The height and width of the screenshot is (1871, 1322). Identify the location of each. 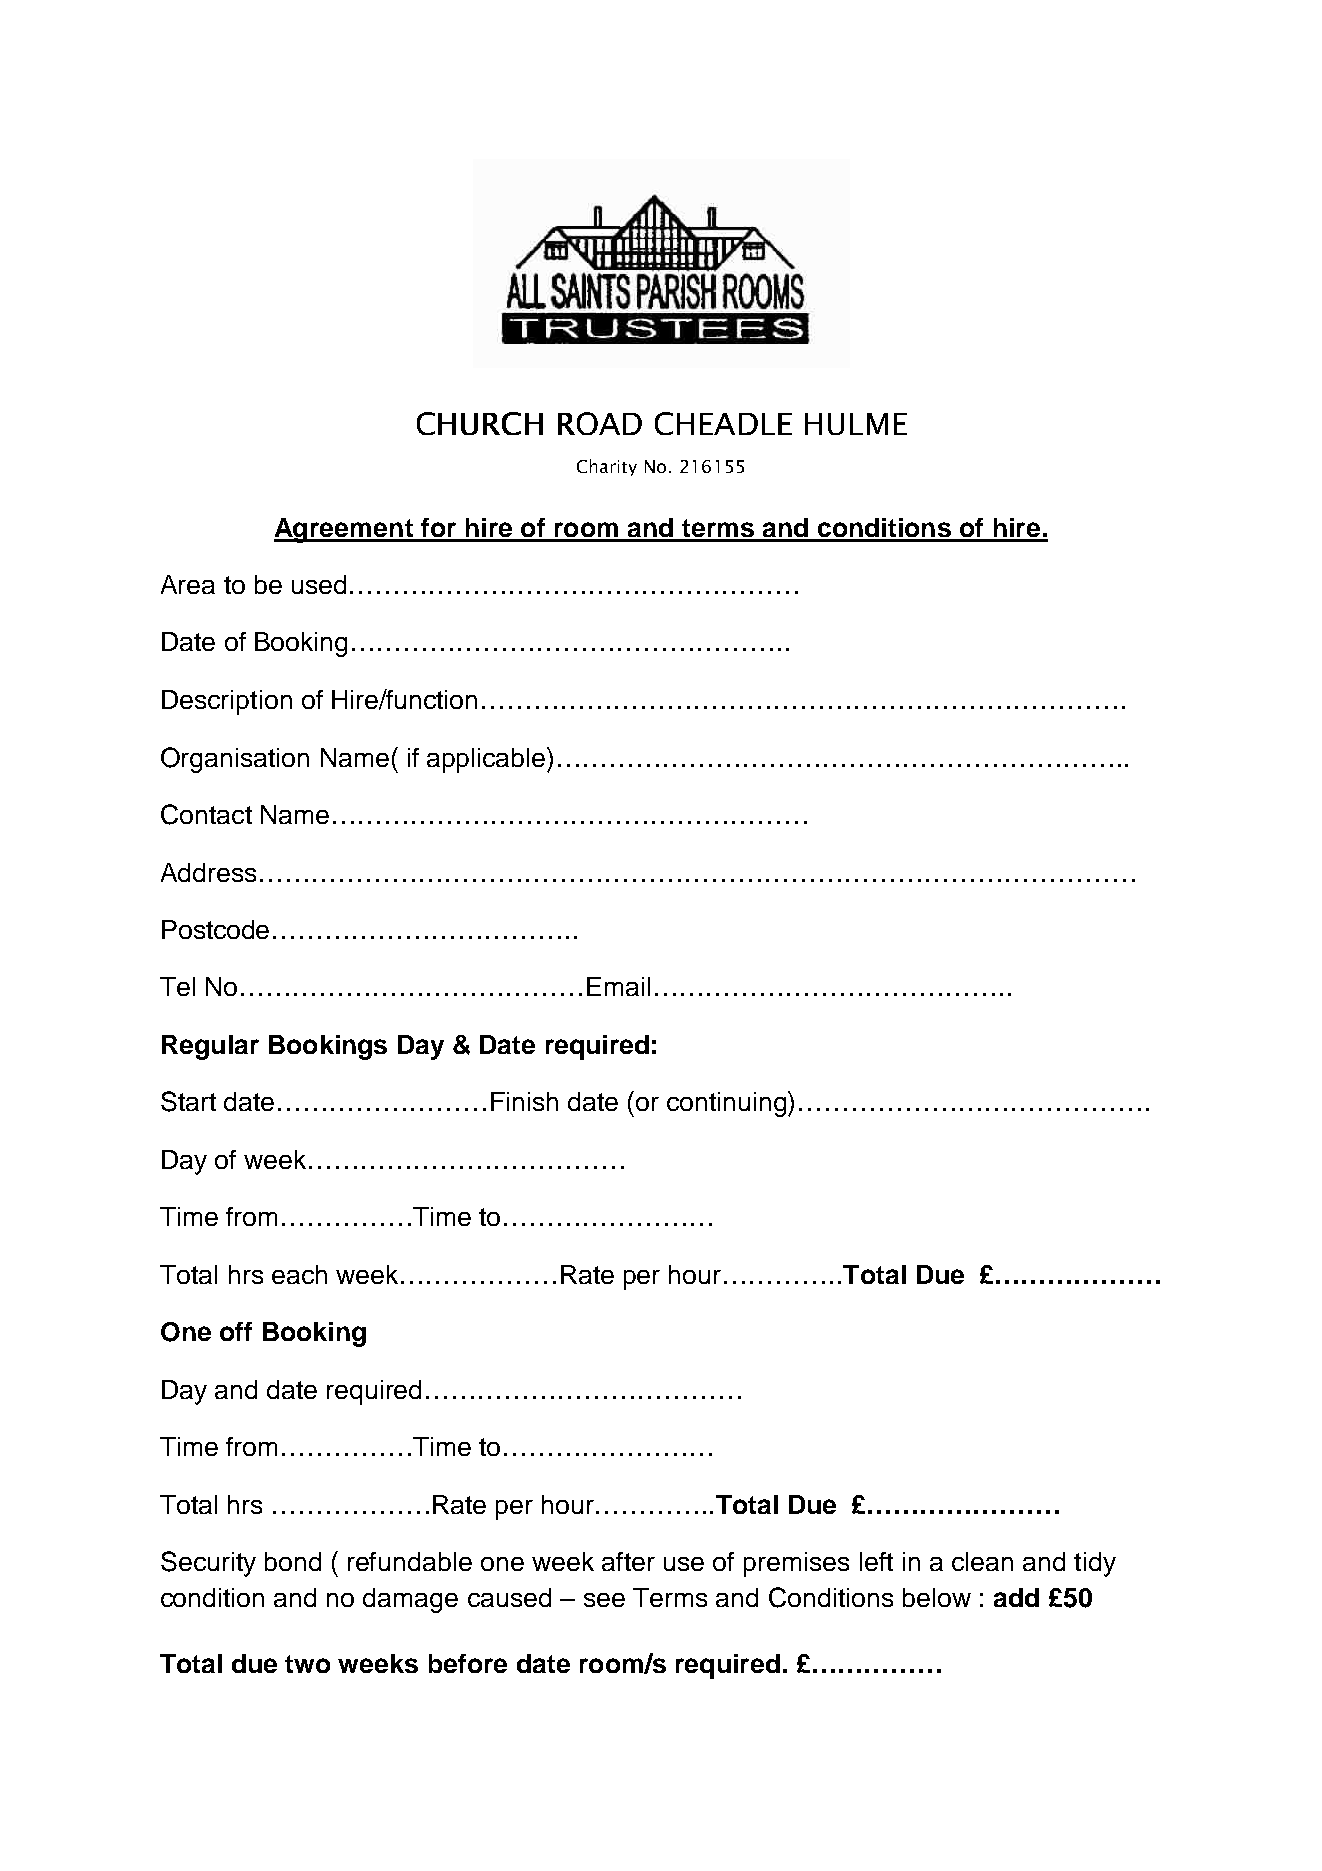
(299, 1274).
